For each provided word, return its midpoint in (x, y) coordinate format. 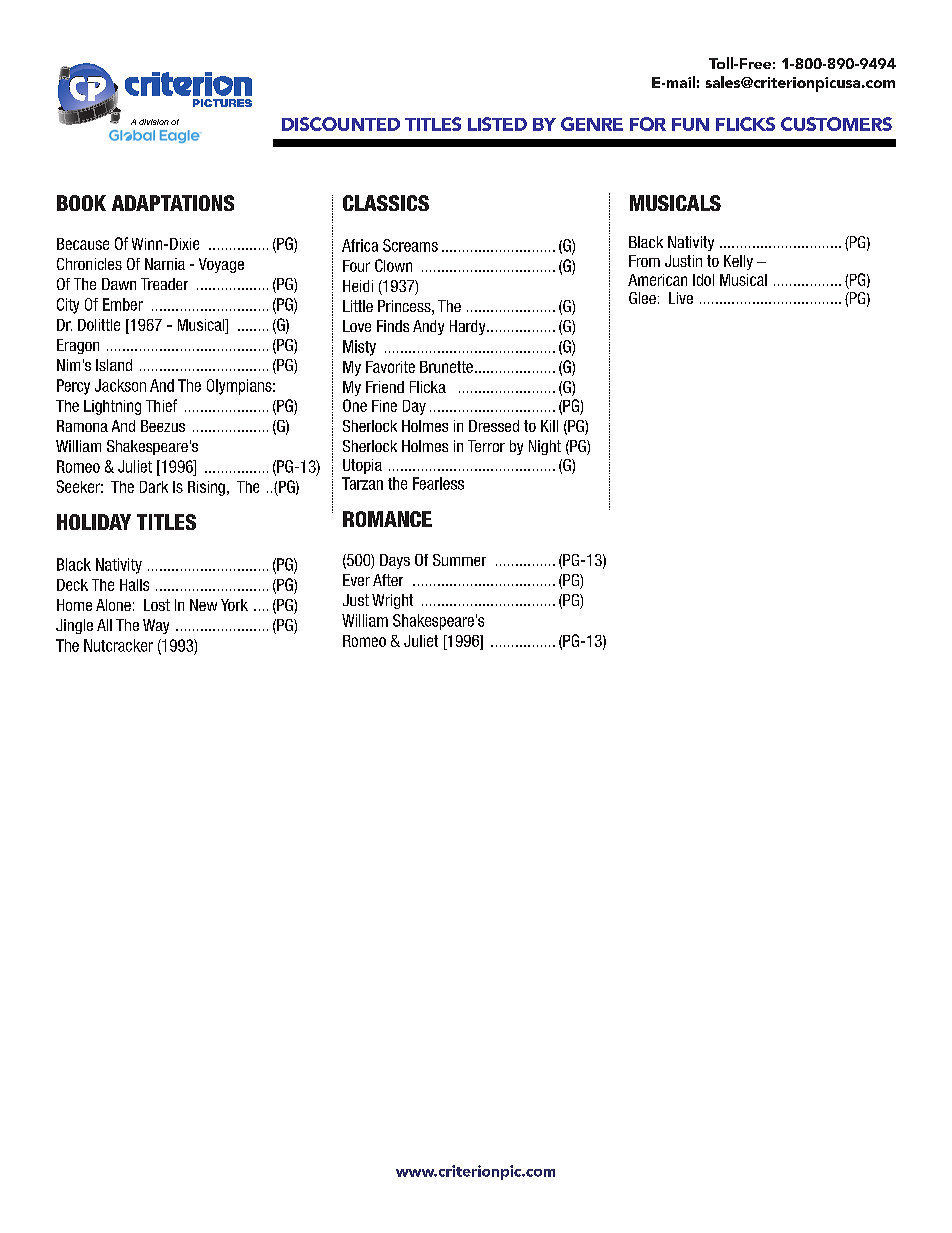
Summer (459, 560)
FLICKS (745, 124)
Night (545, 447)
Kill (549, 426)
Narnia (165, 264)
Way (156, 626)
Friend (385, 387)
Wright (392, 601)
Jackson (120, 385)
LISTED (497, 124)
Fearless (438, 483)
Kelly (738, 262)
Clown (393, 265)
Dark (154, 487)
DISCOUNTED (341, 124)
